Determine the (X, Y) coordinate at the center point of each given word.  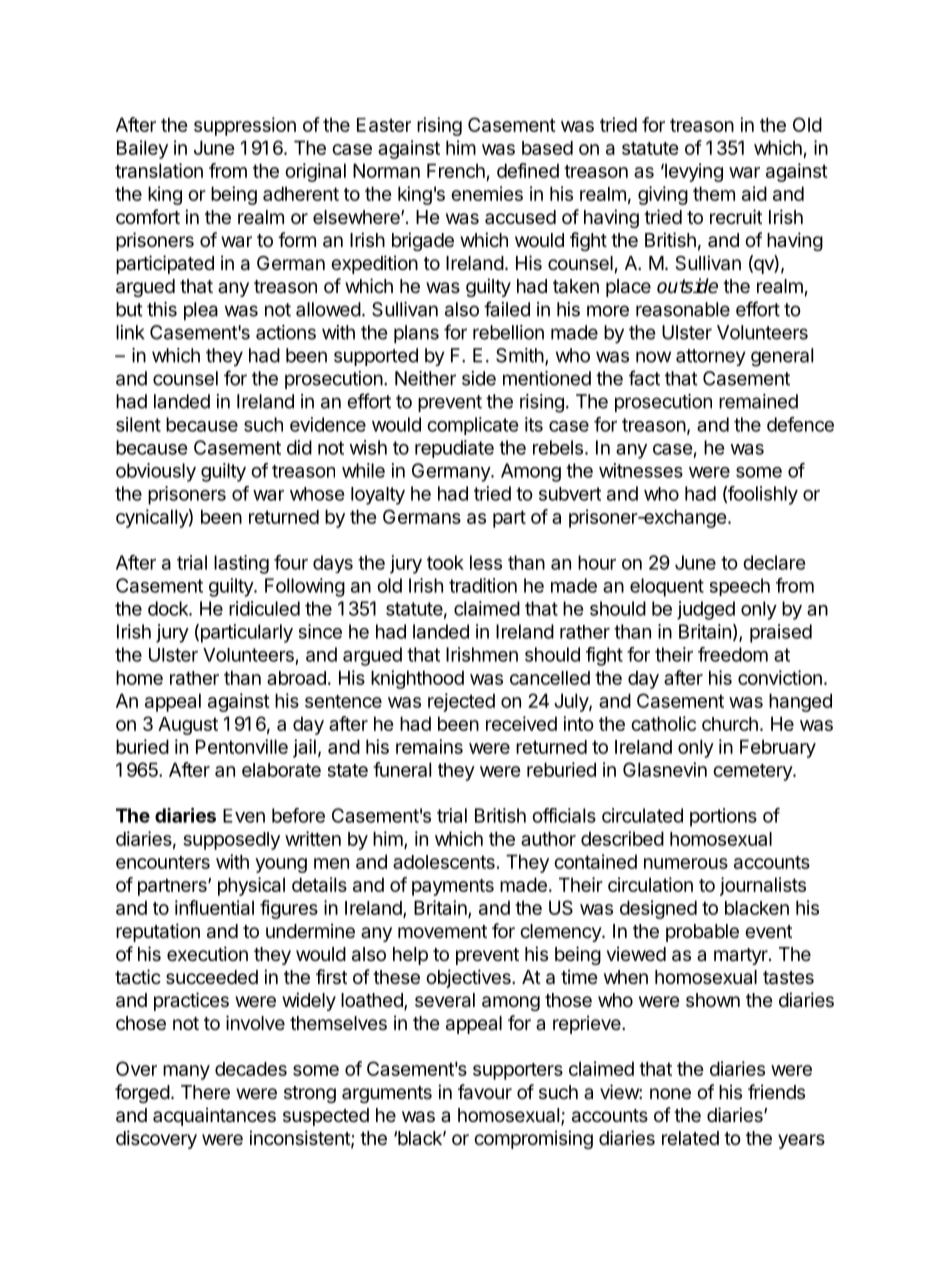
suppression (245, 126)
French (457, 172)
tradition (483, 585)
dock (169, 608)
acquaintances (214, 1116)
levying (693, 172)
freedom (733, 654)
